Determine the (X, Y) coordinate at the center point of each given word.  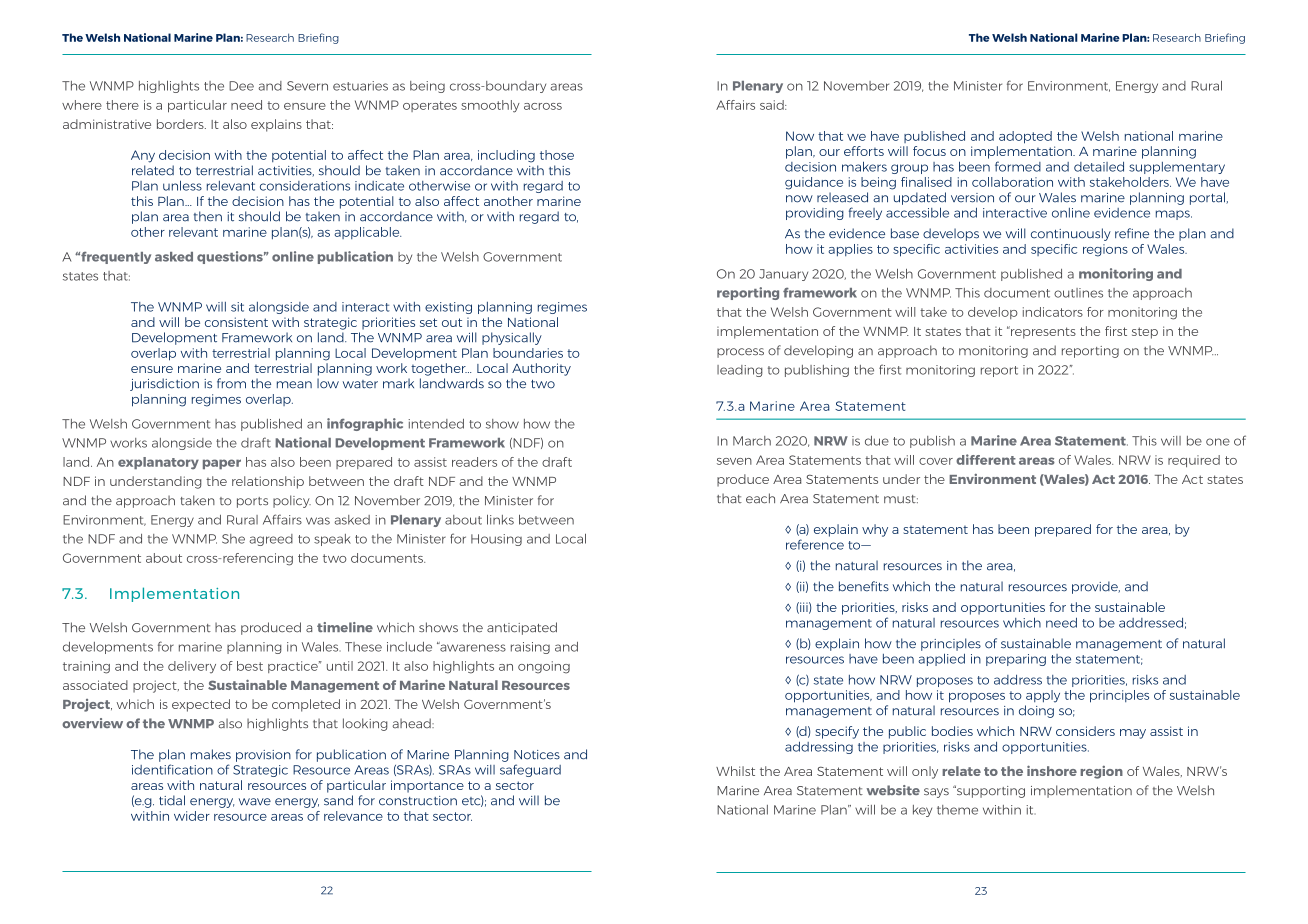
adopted (1025, 137)
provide (1096, 587)
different (986, 459)
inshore (1052, 770)
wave (255, 802)
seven (734, 461)
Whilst (735, 771)
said (773, 105)
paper (222, 464)
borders (181, 124)
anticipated (522, 628)
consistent (236, 322)
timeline (345, 627)
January (783, 275)
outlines (1078, 293)
